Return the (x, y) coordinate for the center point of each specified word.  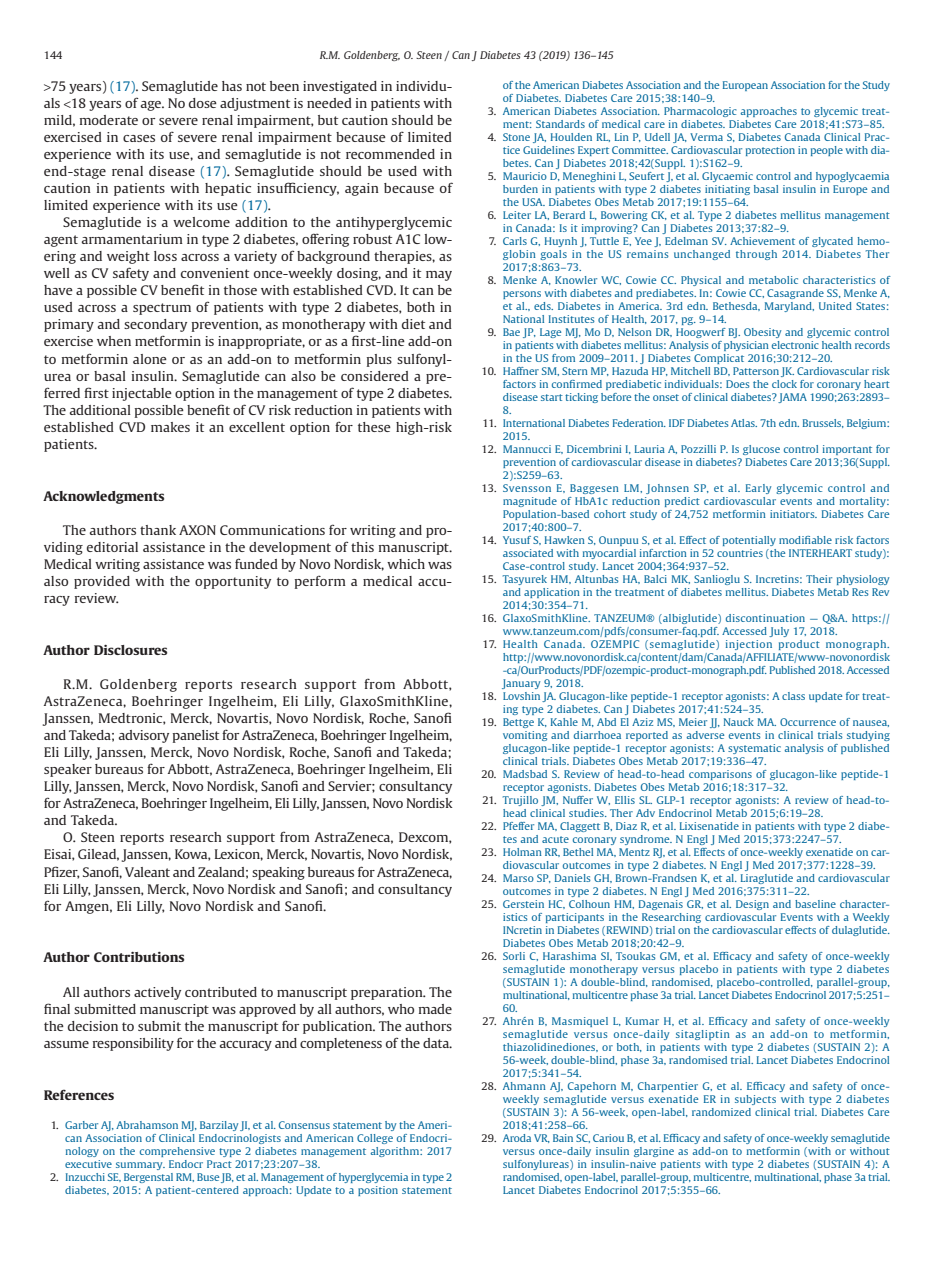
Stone (516, 137)
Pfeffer (518, 826)
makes (170, 427)
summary (140, 1166)
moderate (109, 120)
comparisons (720, 775)
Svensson (527, 488)
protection (770, 151)
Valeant (147, 872)
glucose (761, 450)
